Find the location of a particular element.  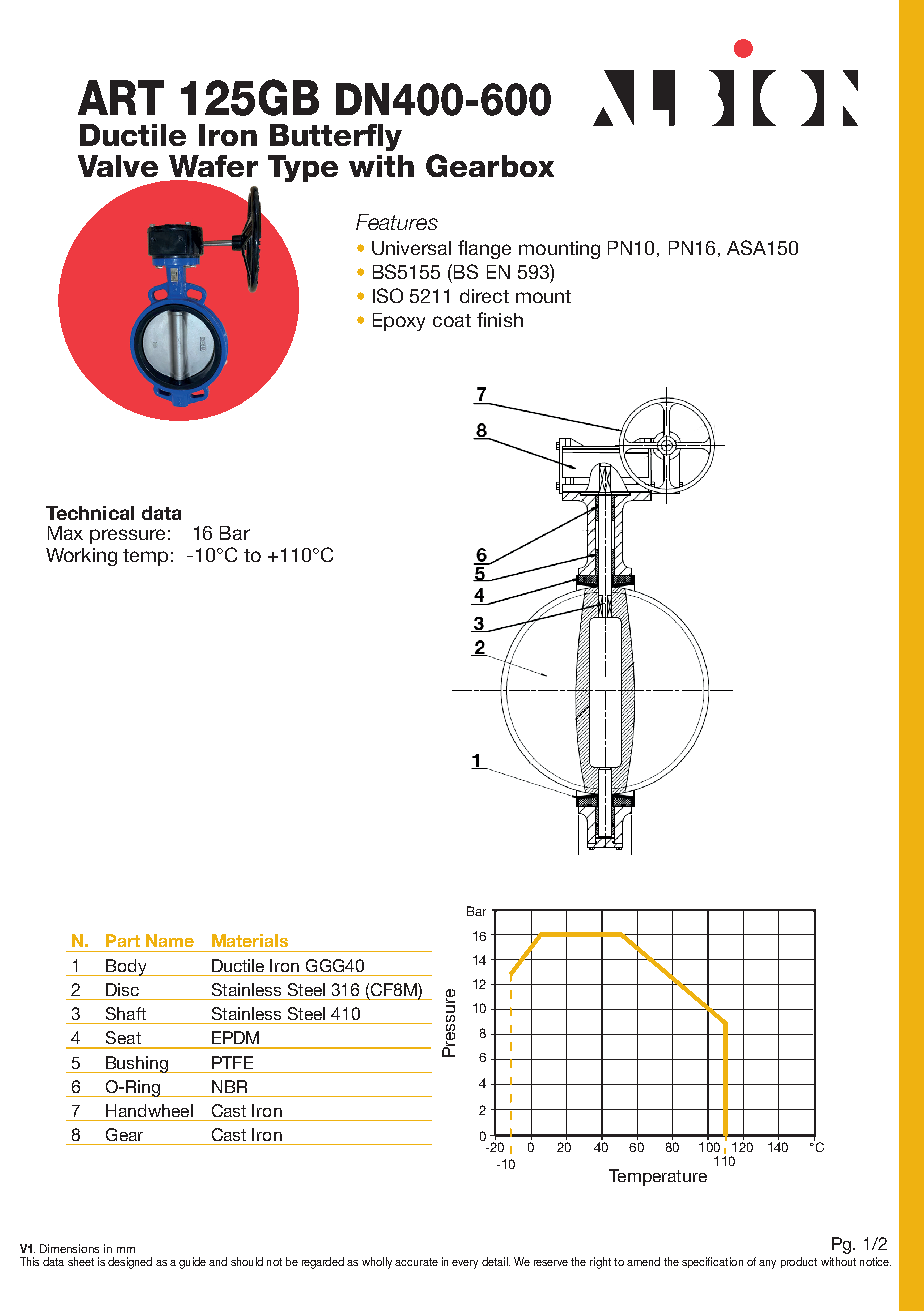

coat is located at coordinates (452, 320).
